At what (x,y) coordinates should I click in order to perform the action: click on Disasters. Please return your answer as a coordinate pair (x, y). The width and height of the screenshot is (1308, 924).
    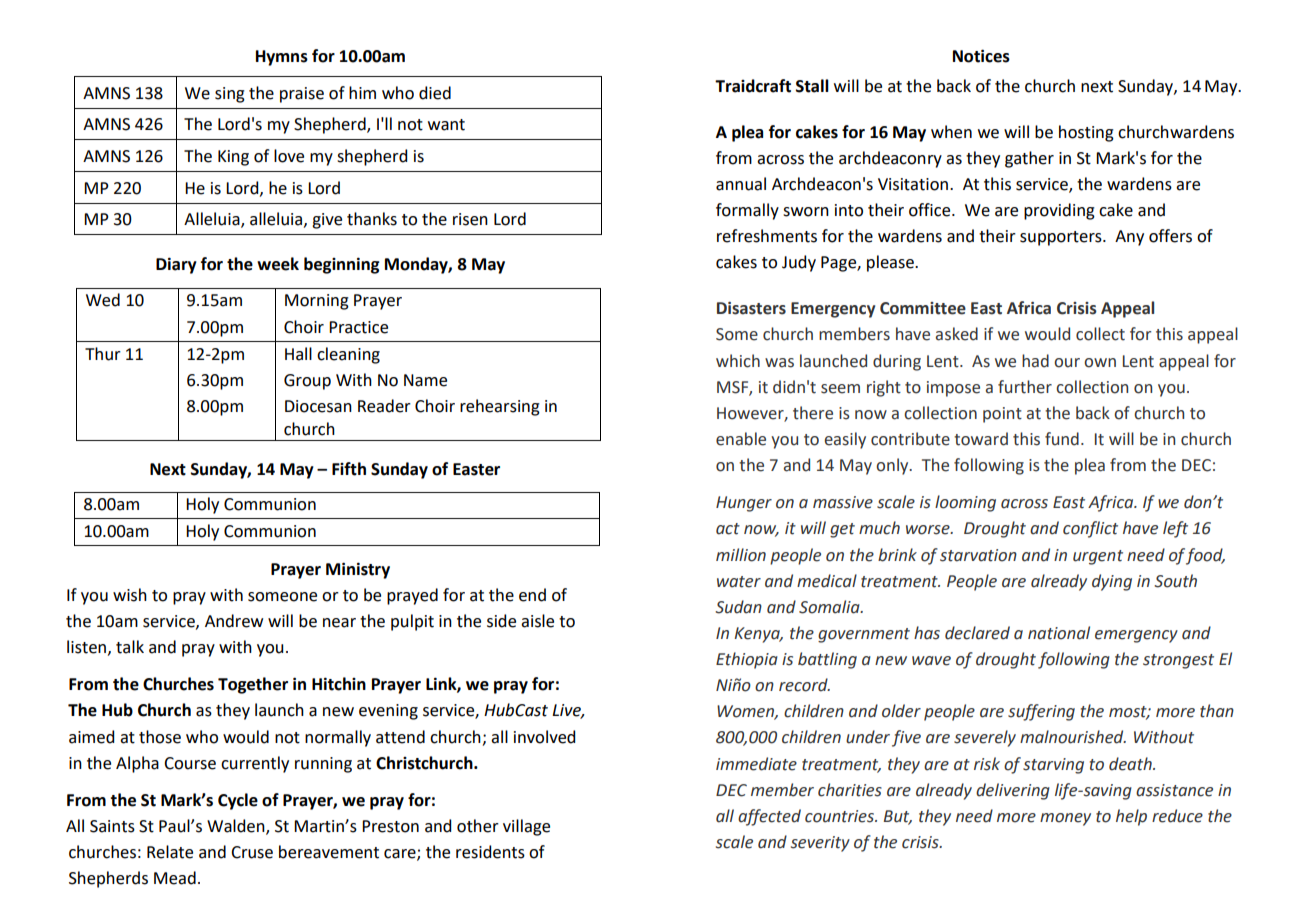
    Looking at the image, I should click on (751, 308).
